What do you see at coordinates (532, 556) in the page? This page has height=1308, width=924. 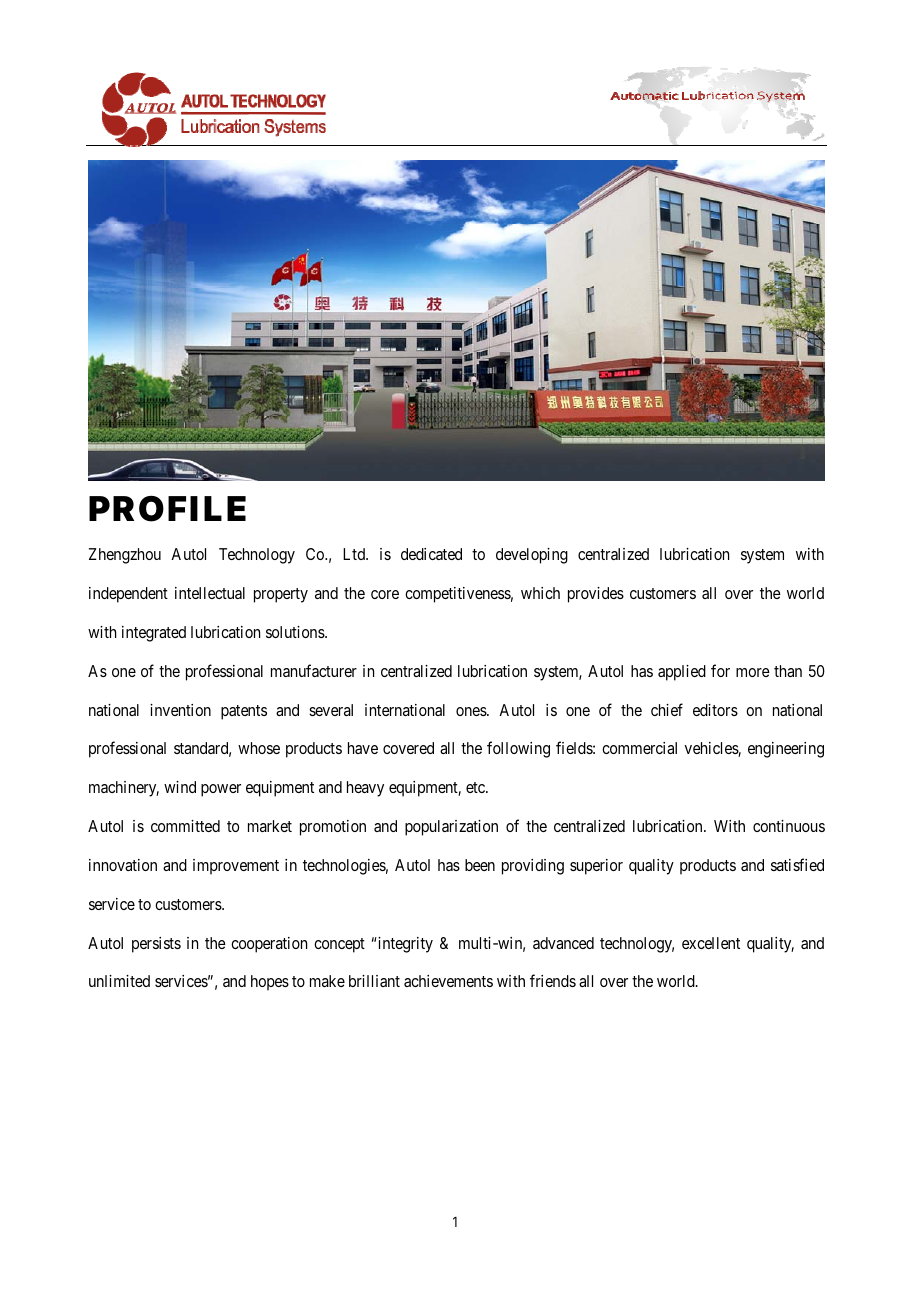 I see `developing` at bounding box center [532, 556].
